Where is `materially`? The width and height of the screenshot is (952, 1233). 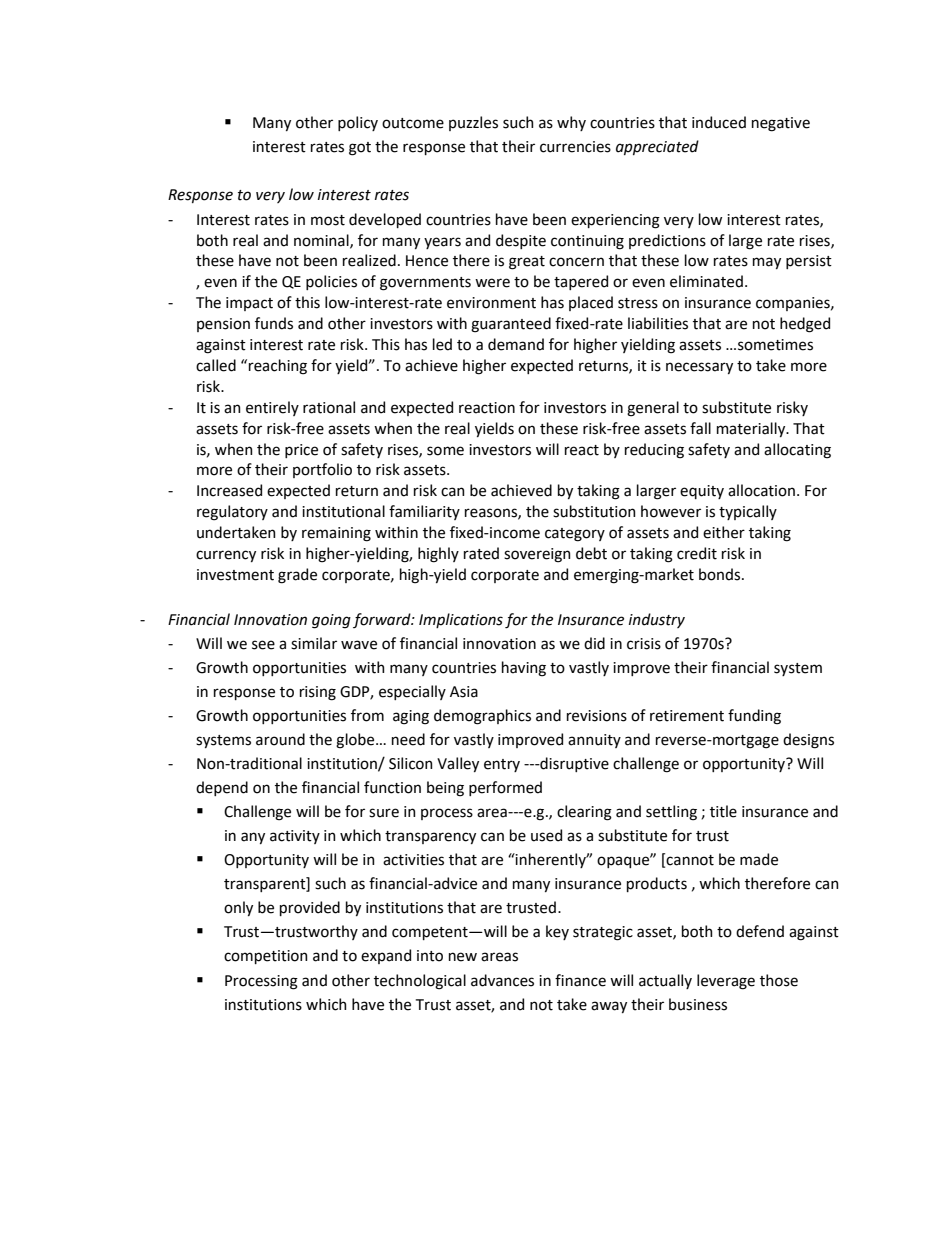
materially is located at coordinates (752, 429).
